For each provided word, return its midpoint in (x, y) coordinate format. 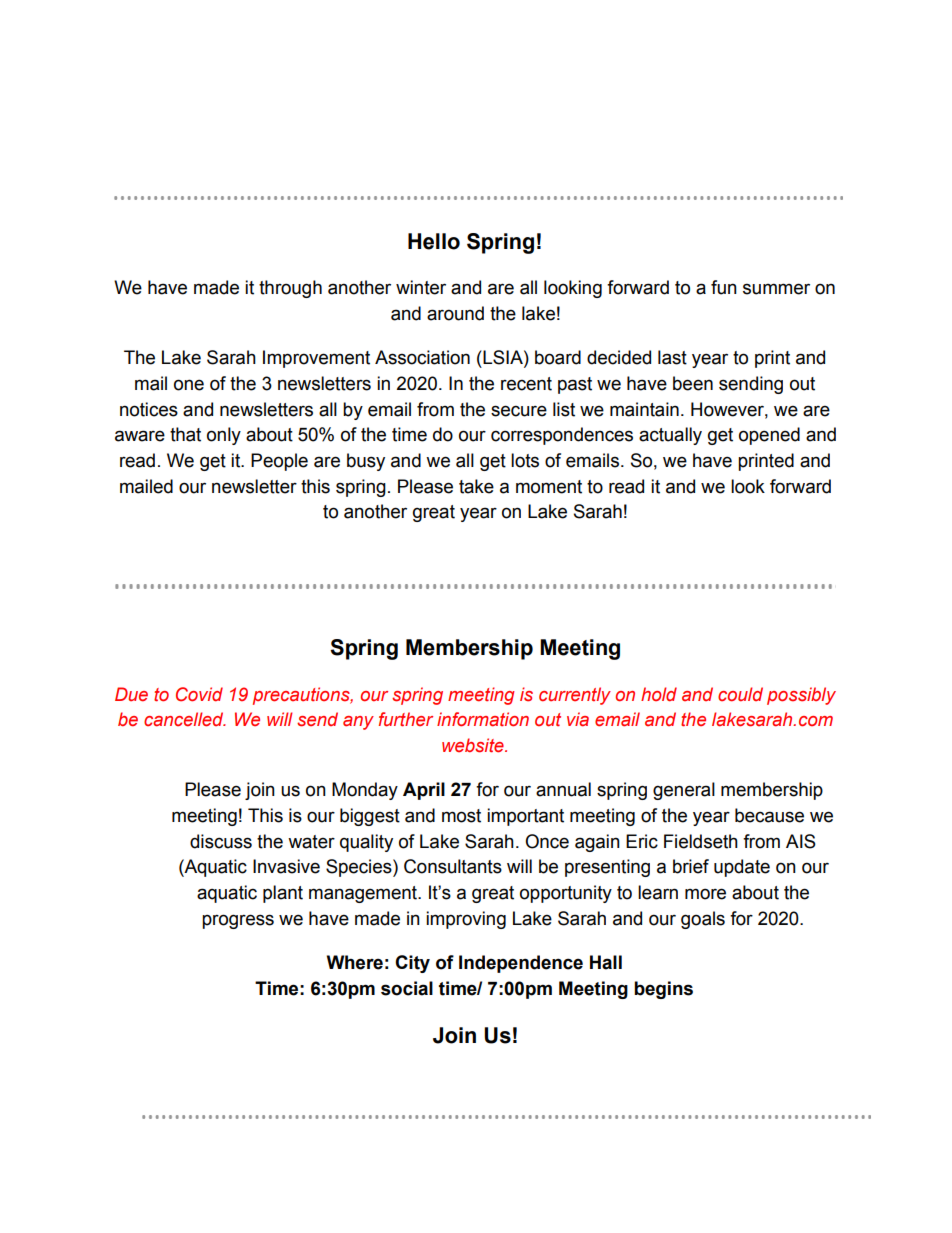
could (740, 694)
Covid (199, 694)
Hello (434, 241)
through (290, 289)
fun (724, 287)
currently (575, 696)
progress (238, 921)
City (412, 964)
